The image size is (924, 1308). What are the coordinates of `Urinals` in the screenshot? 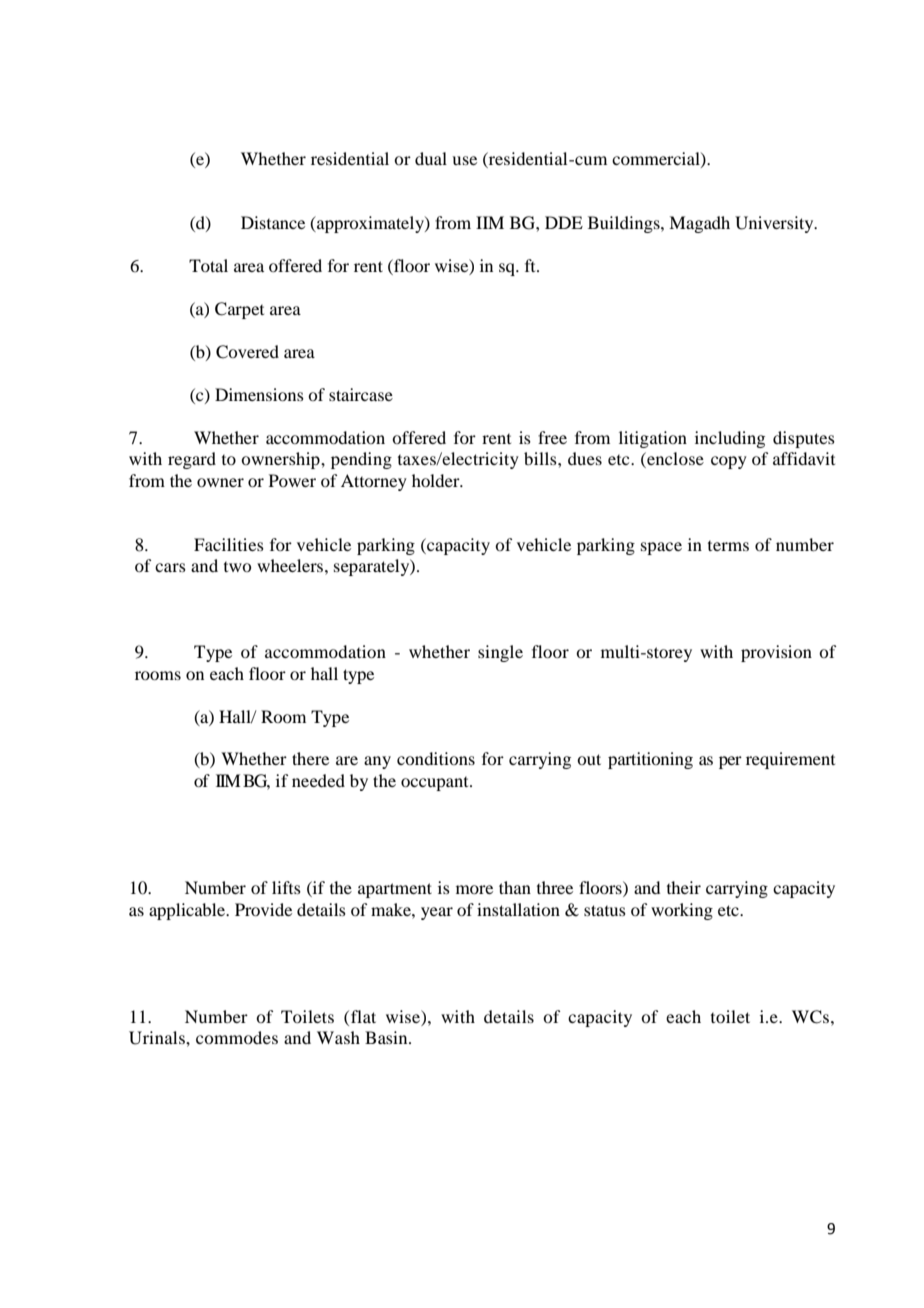 It's located at (158, 1038).
